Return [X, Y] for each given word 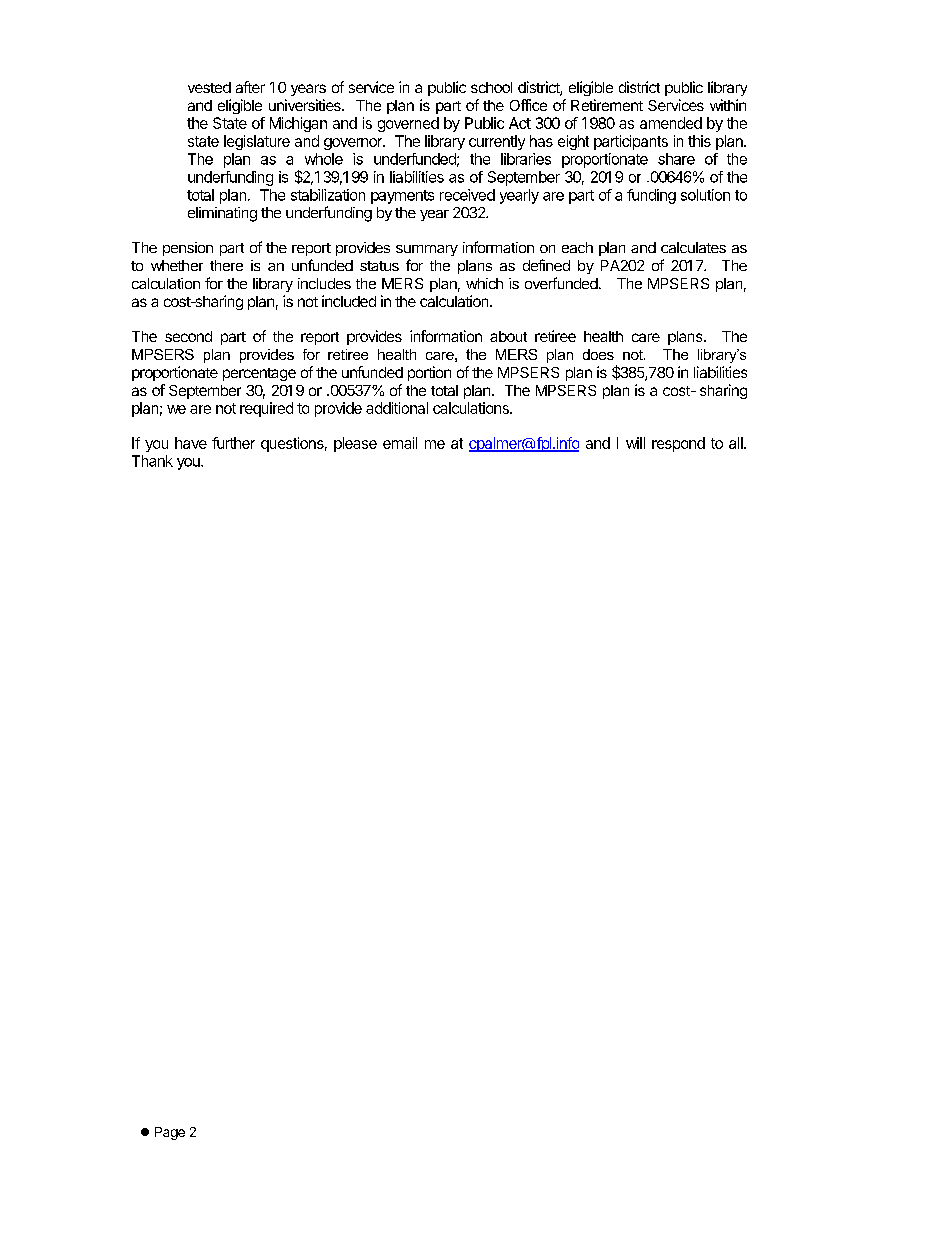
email [400, 443]
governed [408, 124]
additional [397, 408]
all [737, 443]
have [191, 443]
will [635, 443]
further [233, 443]
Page [170, 1133]
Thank [152, 461]
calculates [693, 247]
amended [671, 123]
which [484, 283]
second [188, 336]
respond [678, 444]
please [355, 444]
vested [209, 87]
